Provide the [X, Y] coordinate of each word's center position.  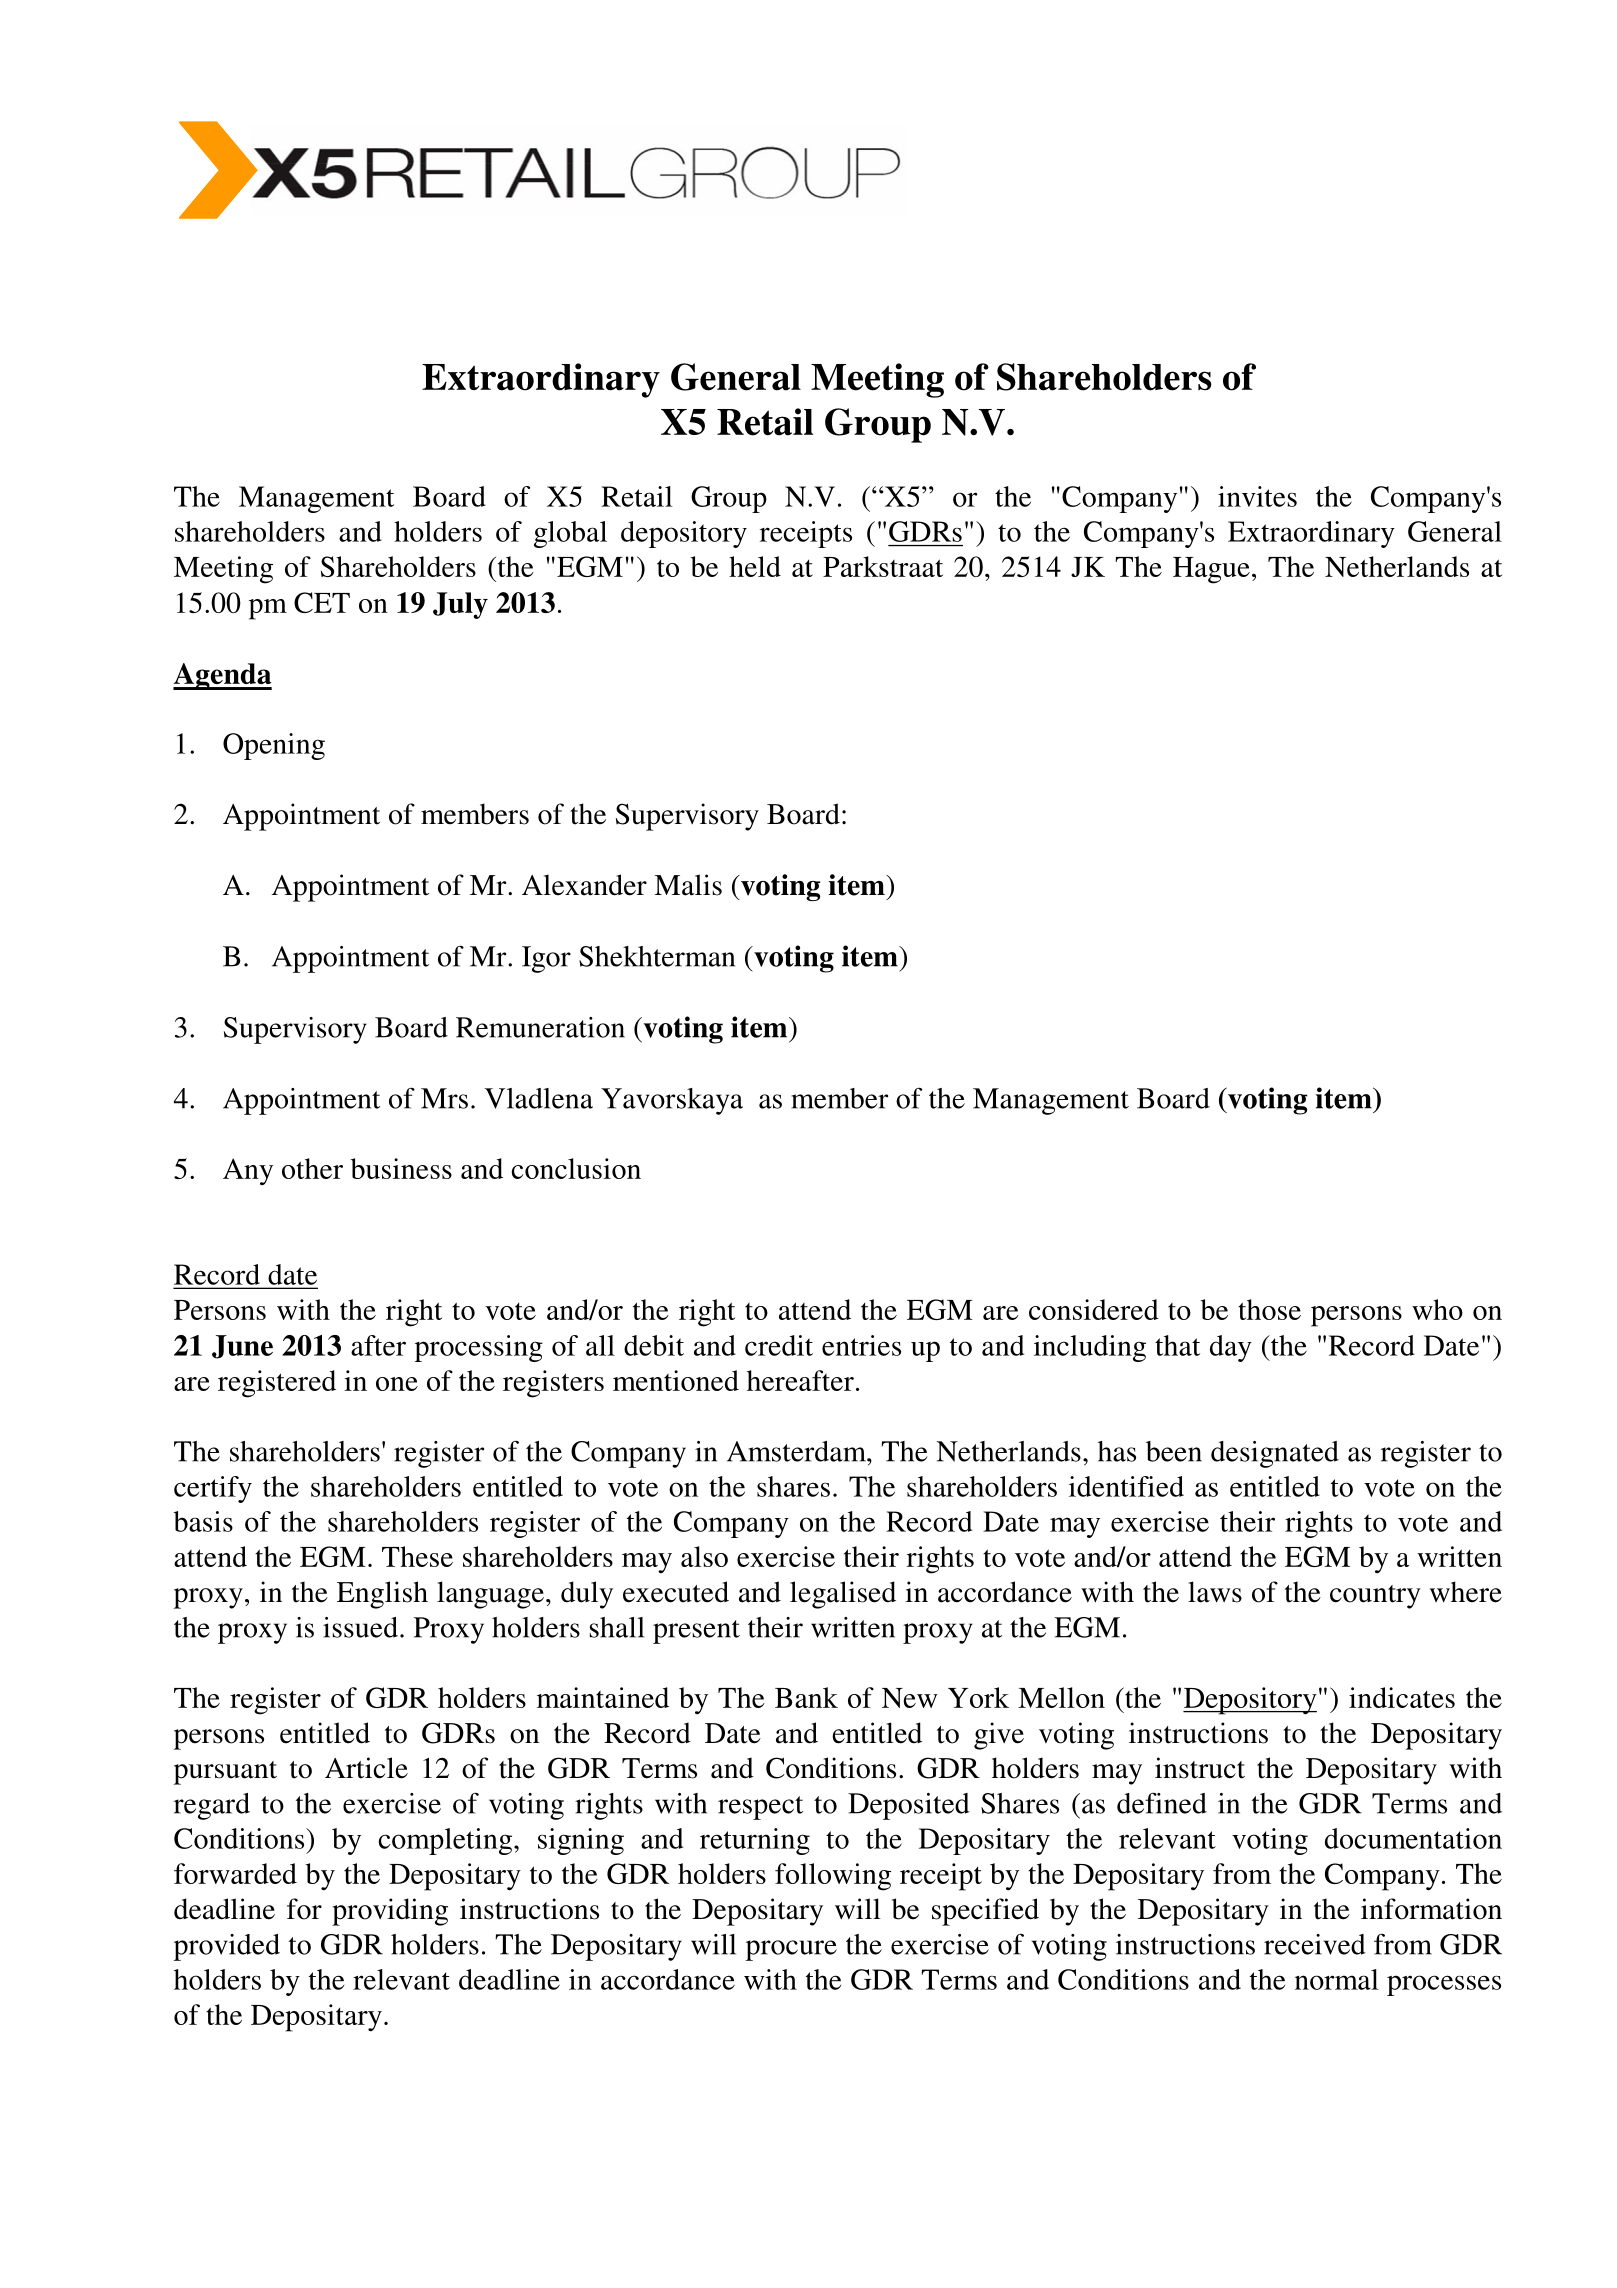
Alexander [584, 885]
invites [1257, 496]
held [755, 566]
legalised [843, 1595]
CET [322, 602]
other [312, 1168]
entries [861, 1345]
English [382, 1595]
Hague [1211, 570]
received [1315, 1944]
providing [390, 1912]
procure [791, 1950]
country [1375, 1597]
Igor [546, 959]
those [1269, 1309]
